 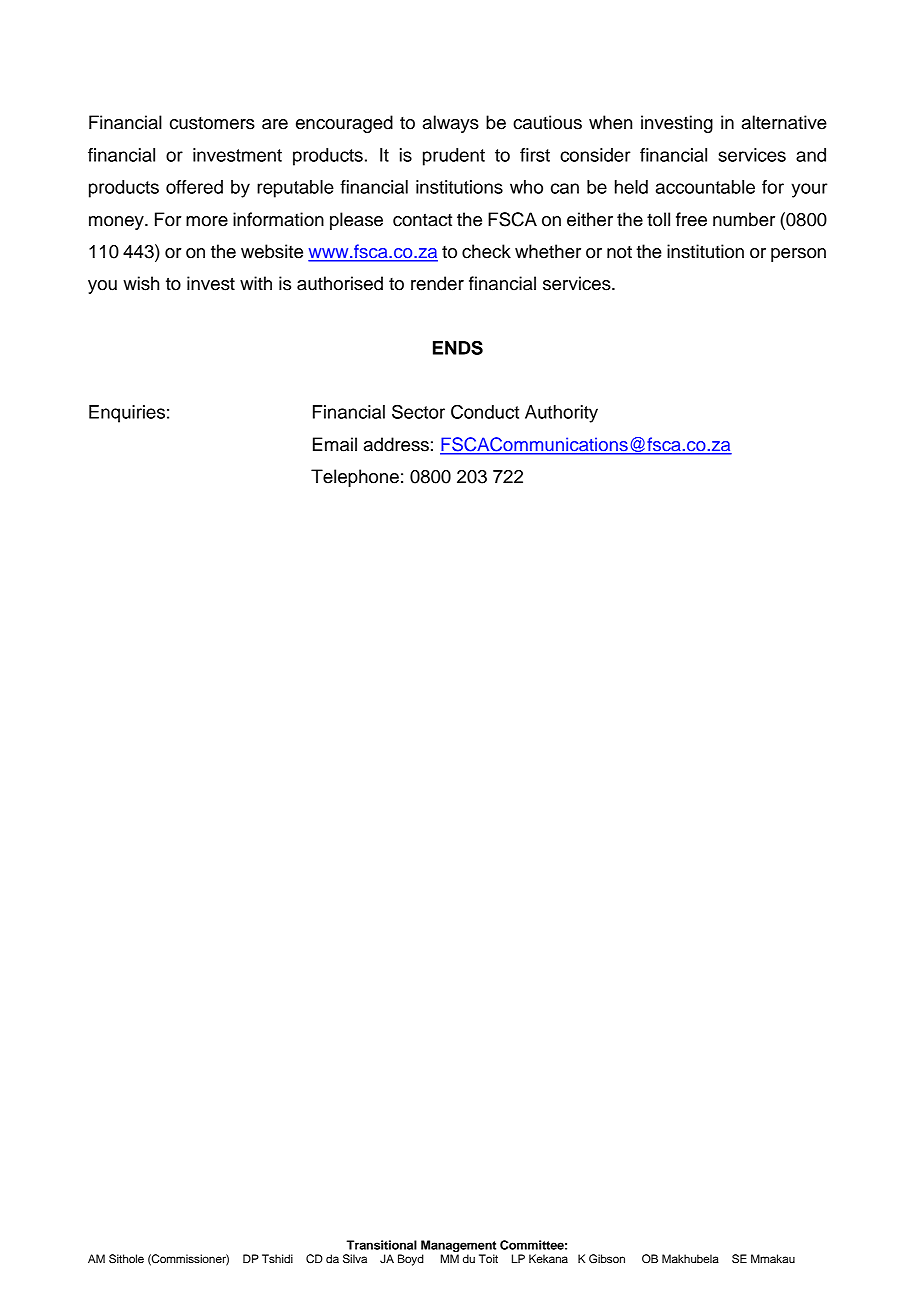 I want to click on Gibson, so click(x=607, y=1259).
